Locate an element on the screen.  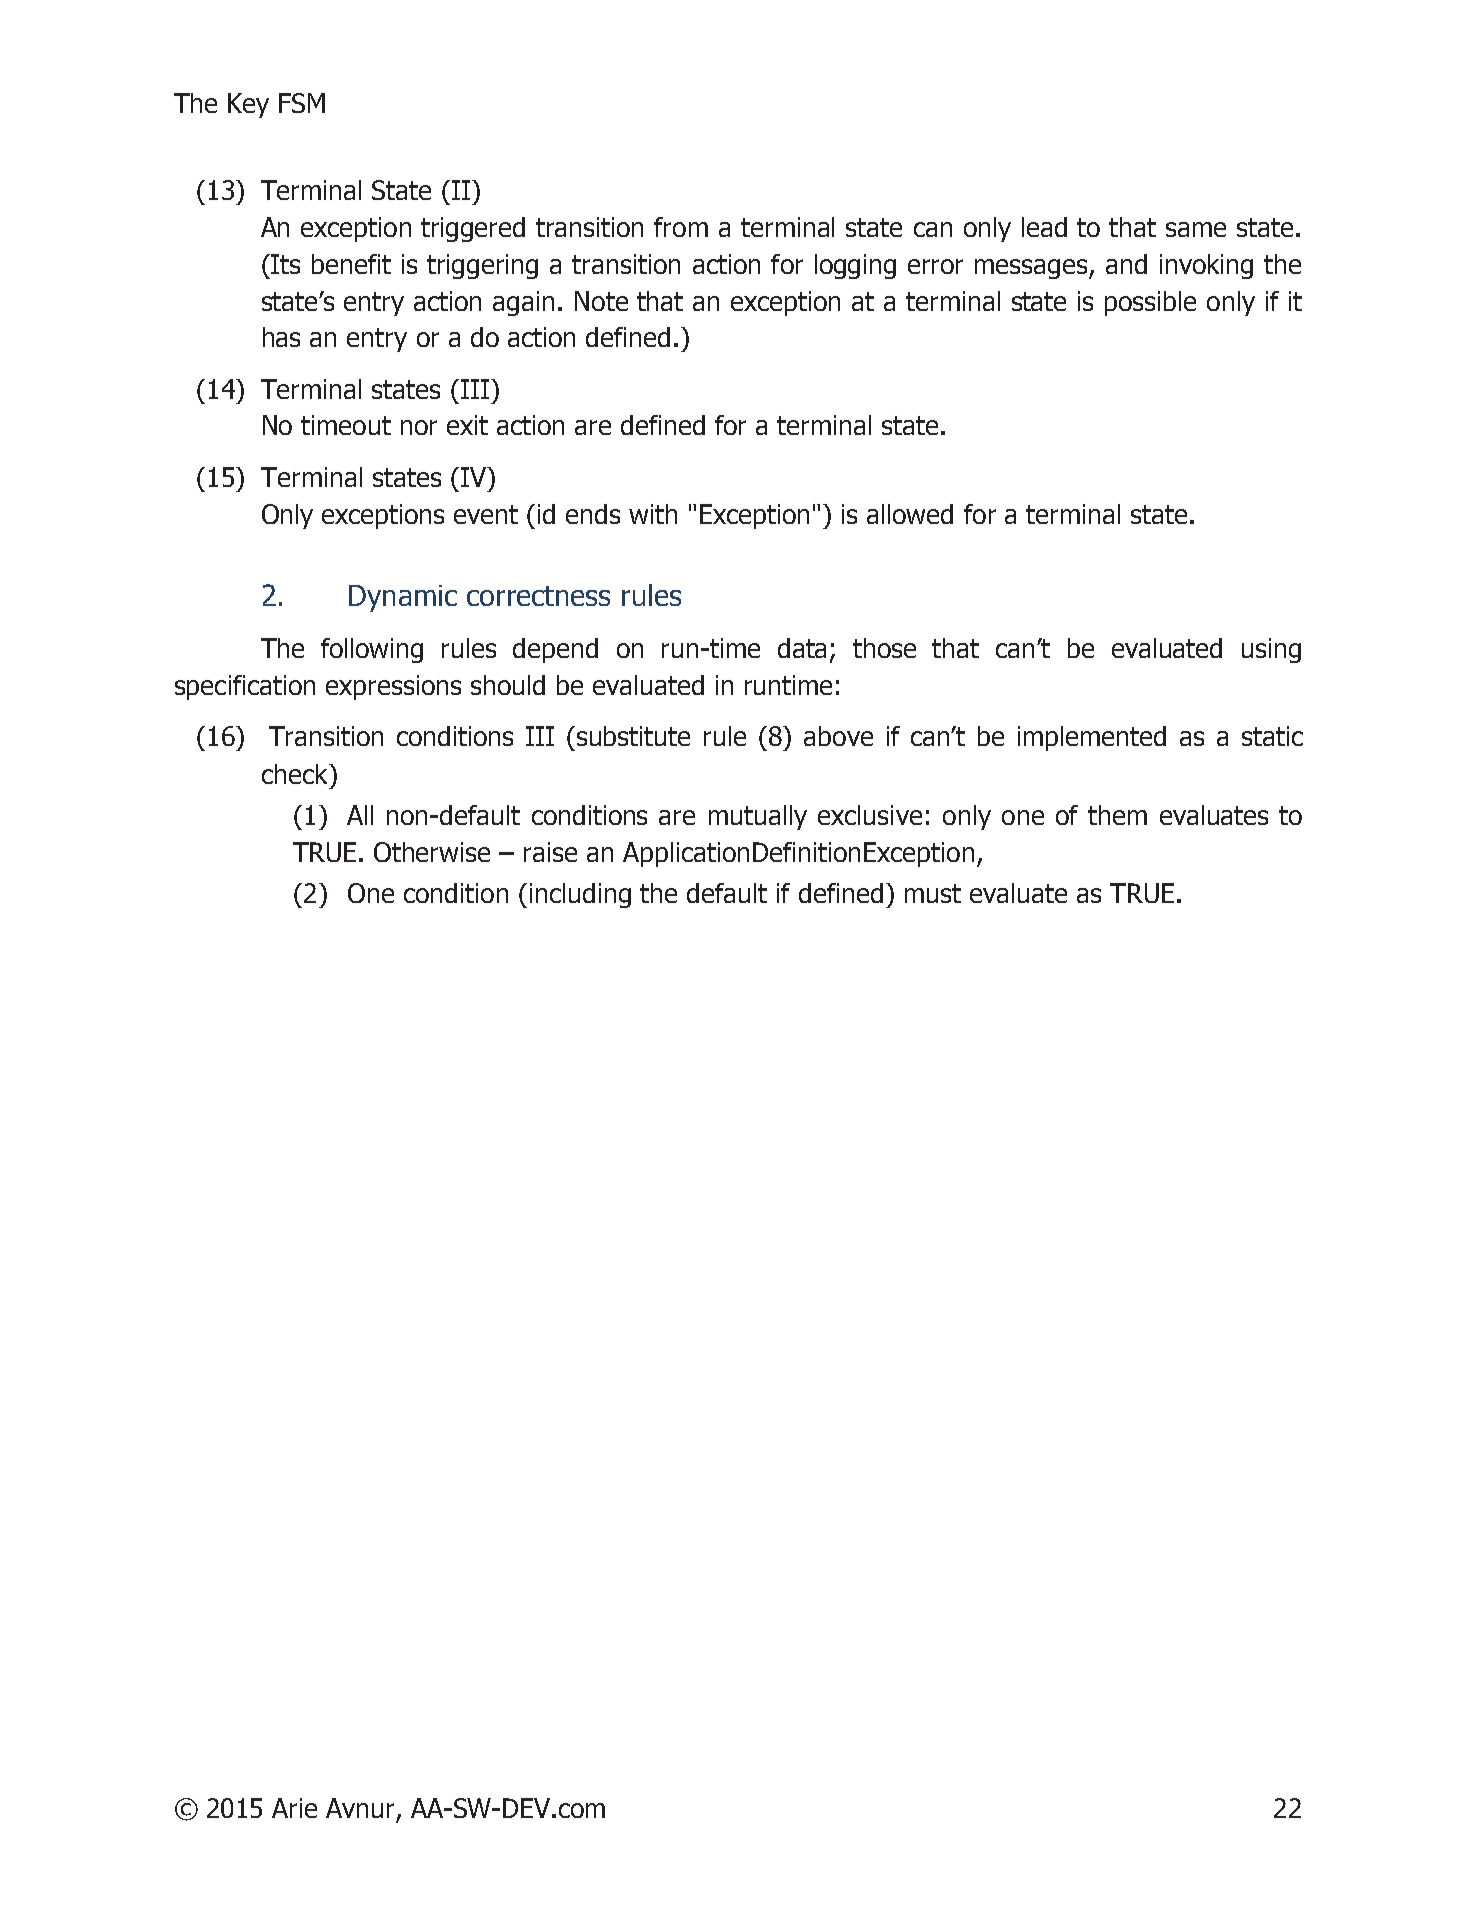
FSM is located at coordinates (302, 103).
